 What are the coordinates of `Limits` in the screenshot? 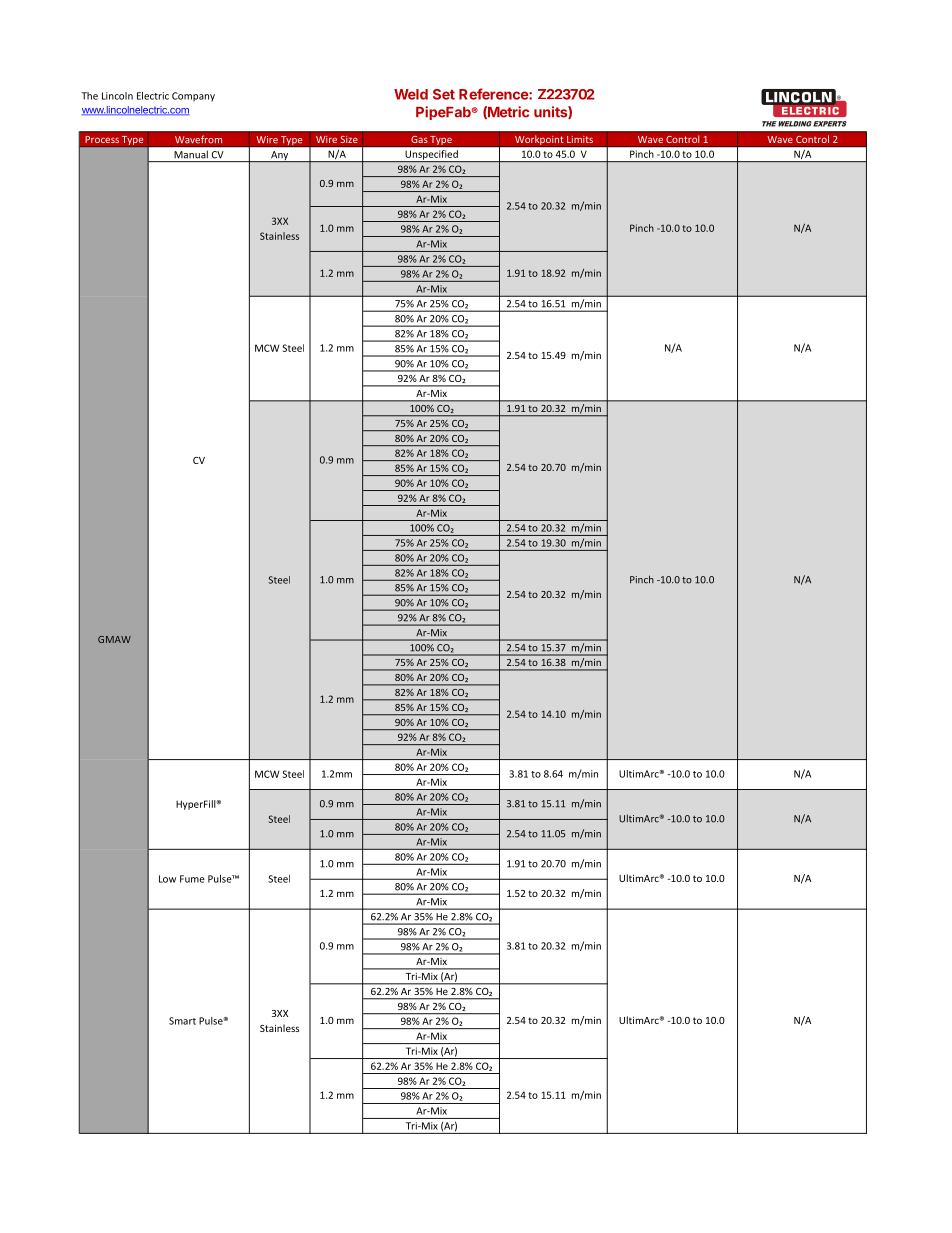 It's located at (580, 139).
